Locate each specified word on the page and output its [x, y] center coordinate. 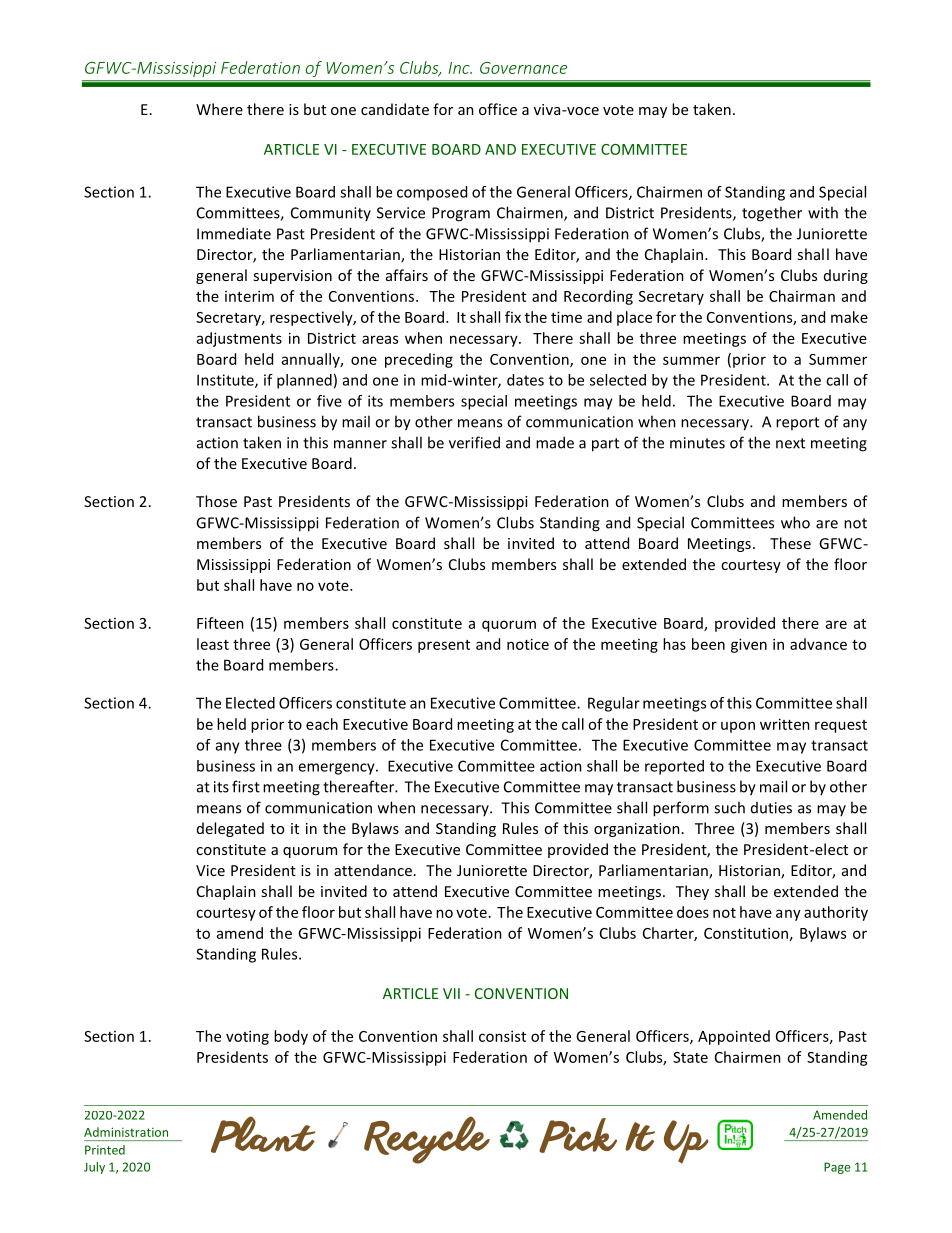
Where [219, 109]
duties [771, 808]
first [246, 786]
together [772, 214]
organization [637, 830]
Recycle [427, 1140]
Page [837, 1168]
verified [474, 442]
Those [216, 501]
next [790, 443]
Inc [460, 68]
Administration [126, 1132]
